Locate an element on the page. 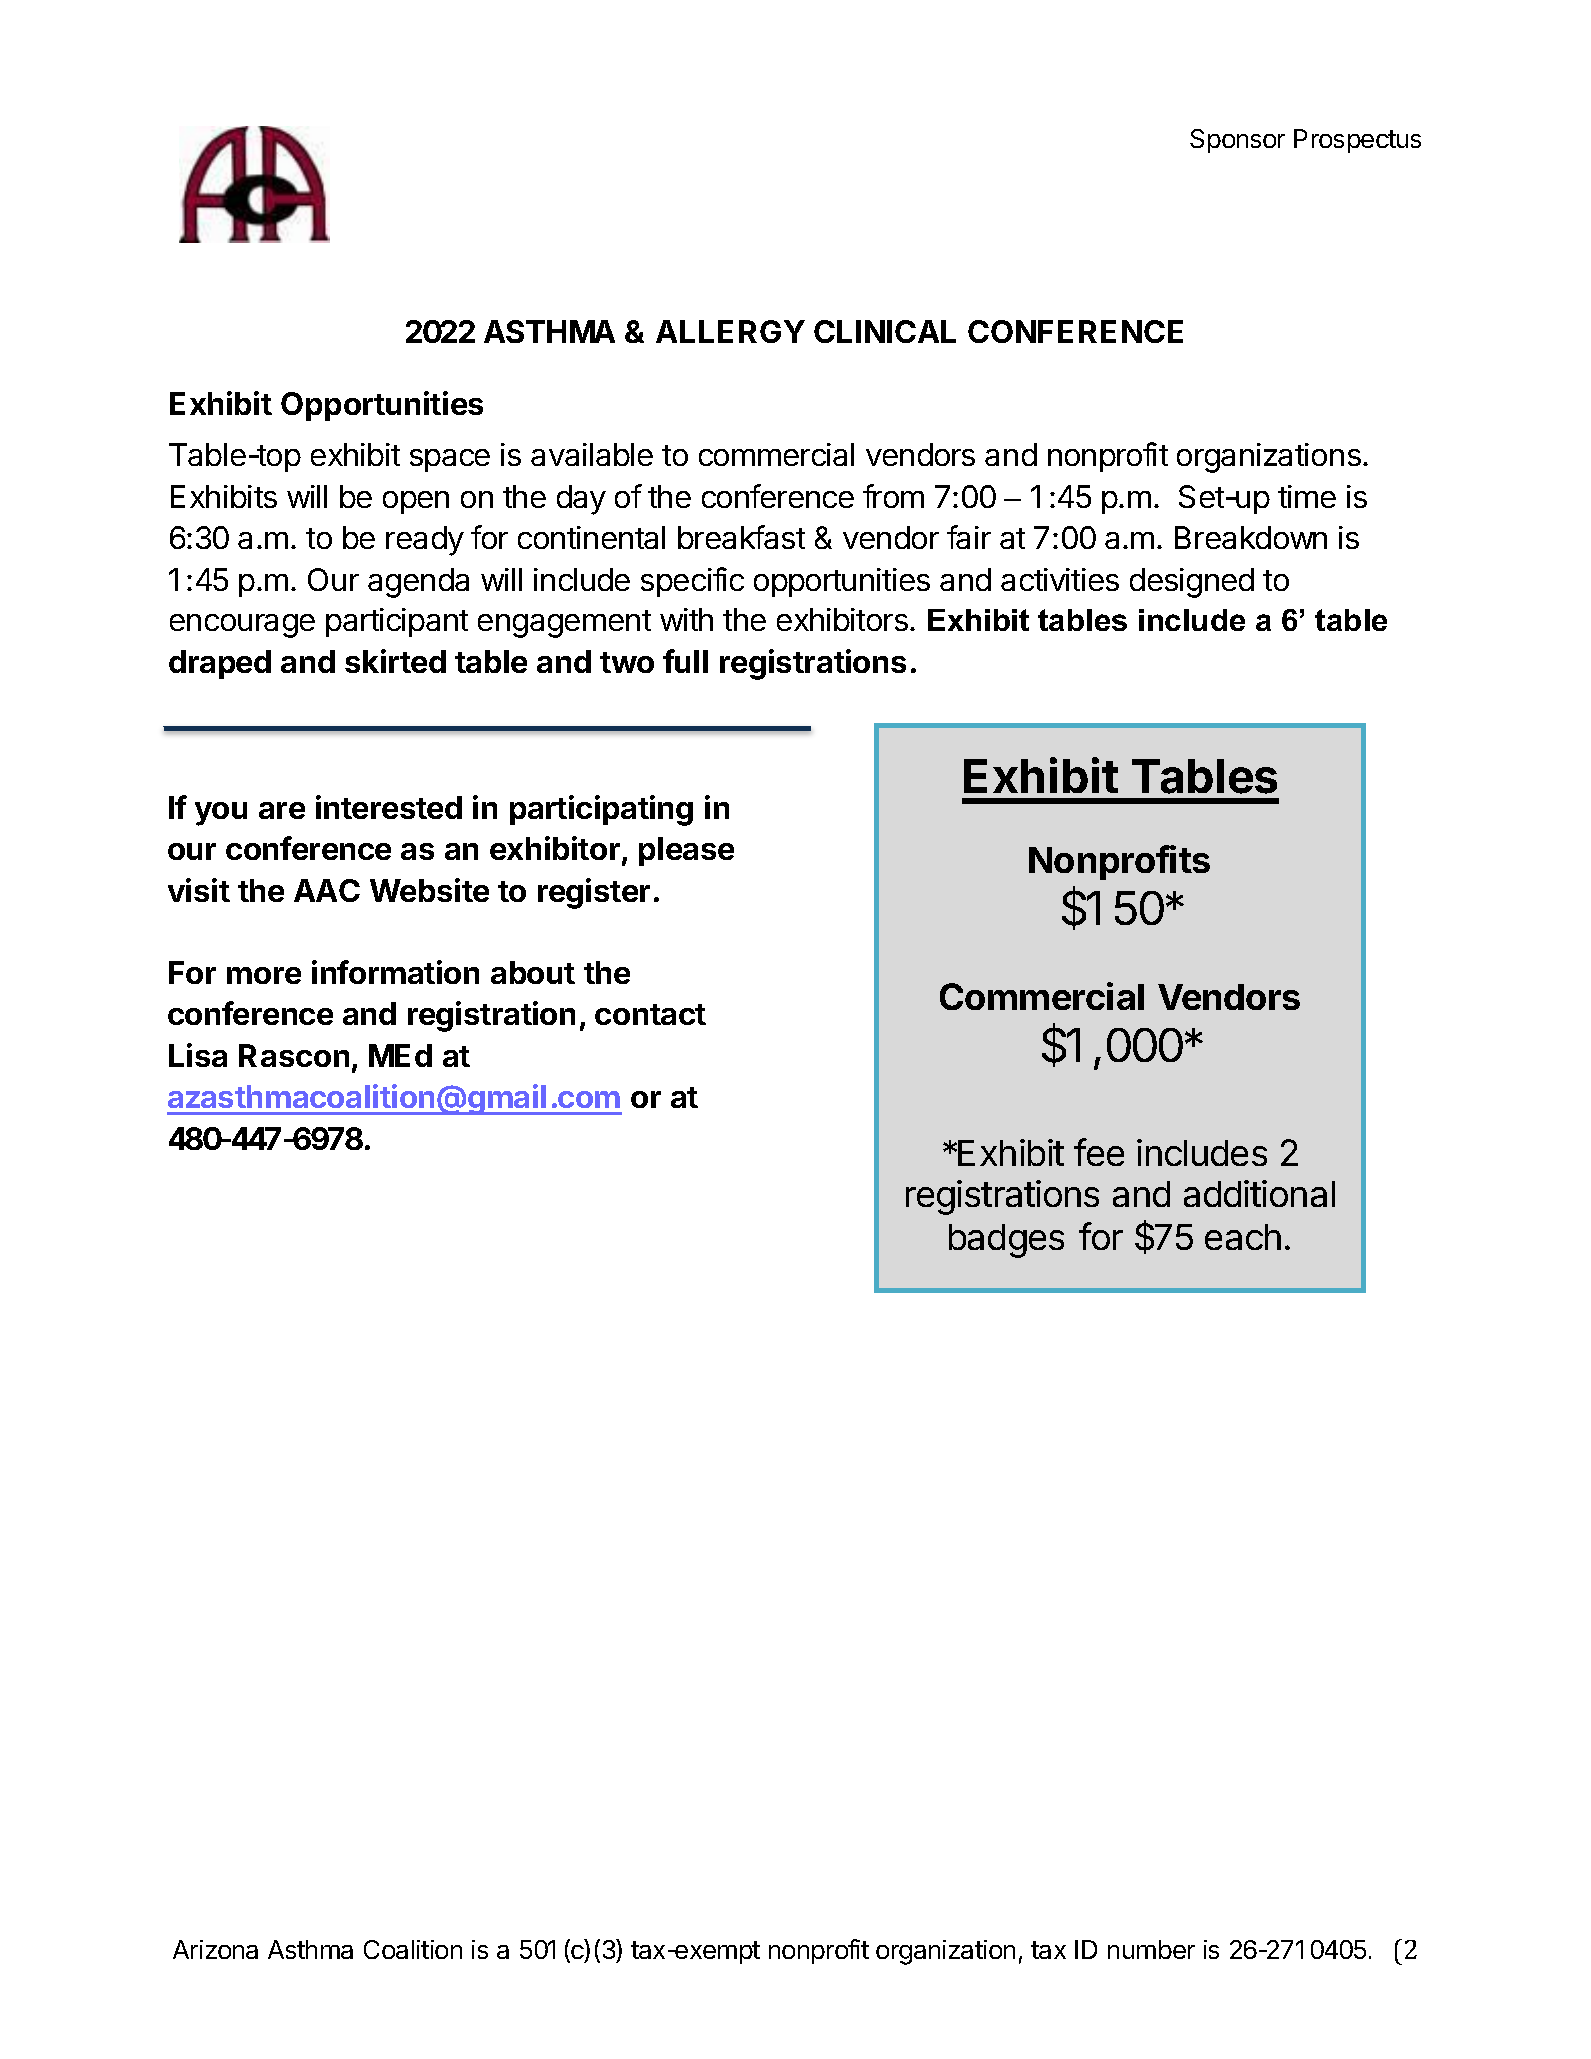  ALLERGY is located at coordinates (730, 331).
